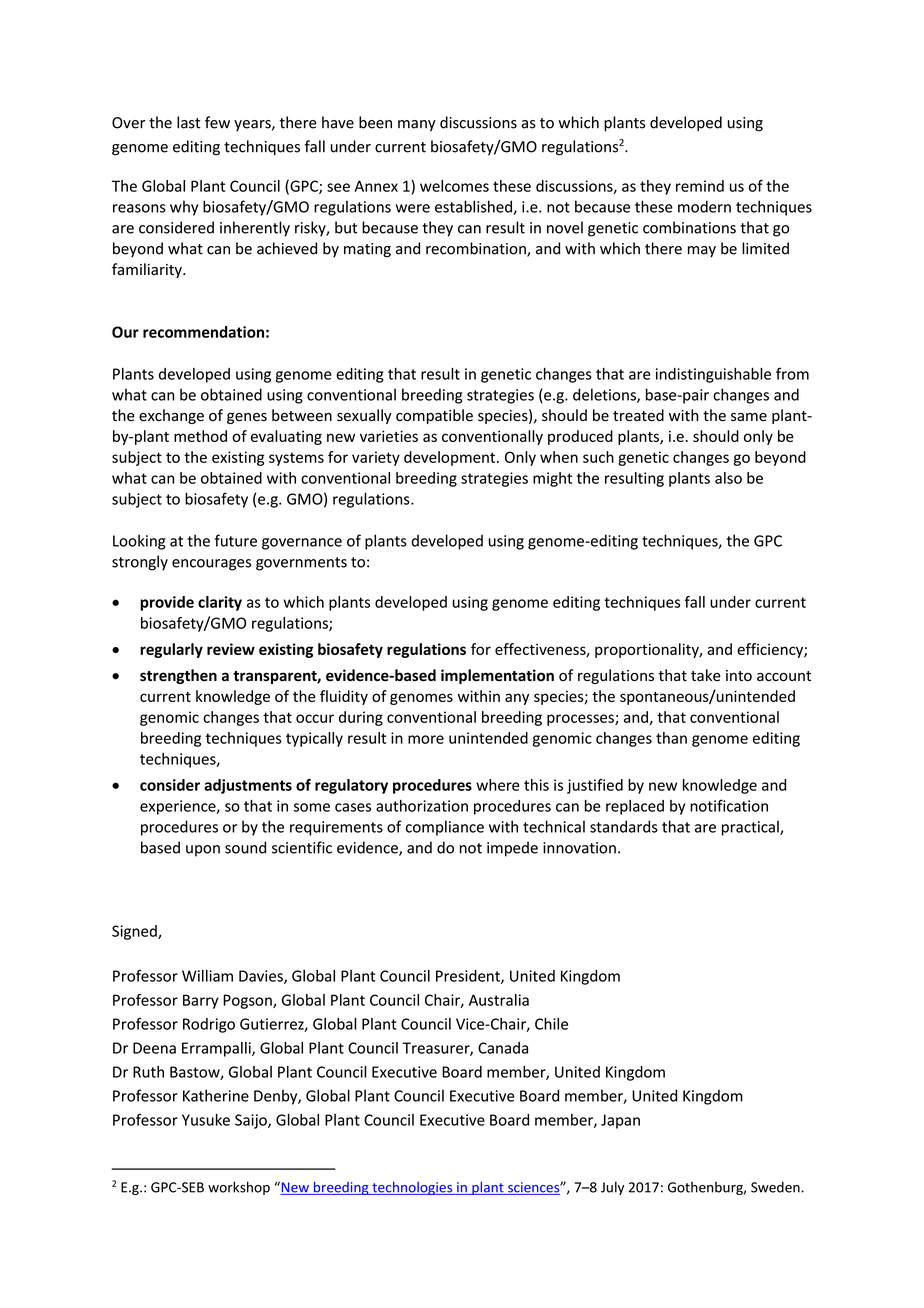 This screenshot has width=924, height=1308. What do you see at coordinates (445, 828) in the screenshot?
I see `compliance` at bounding box center [445, 828].
